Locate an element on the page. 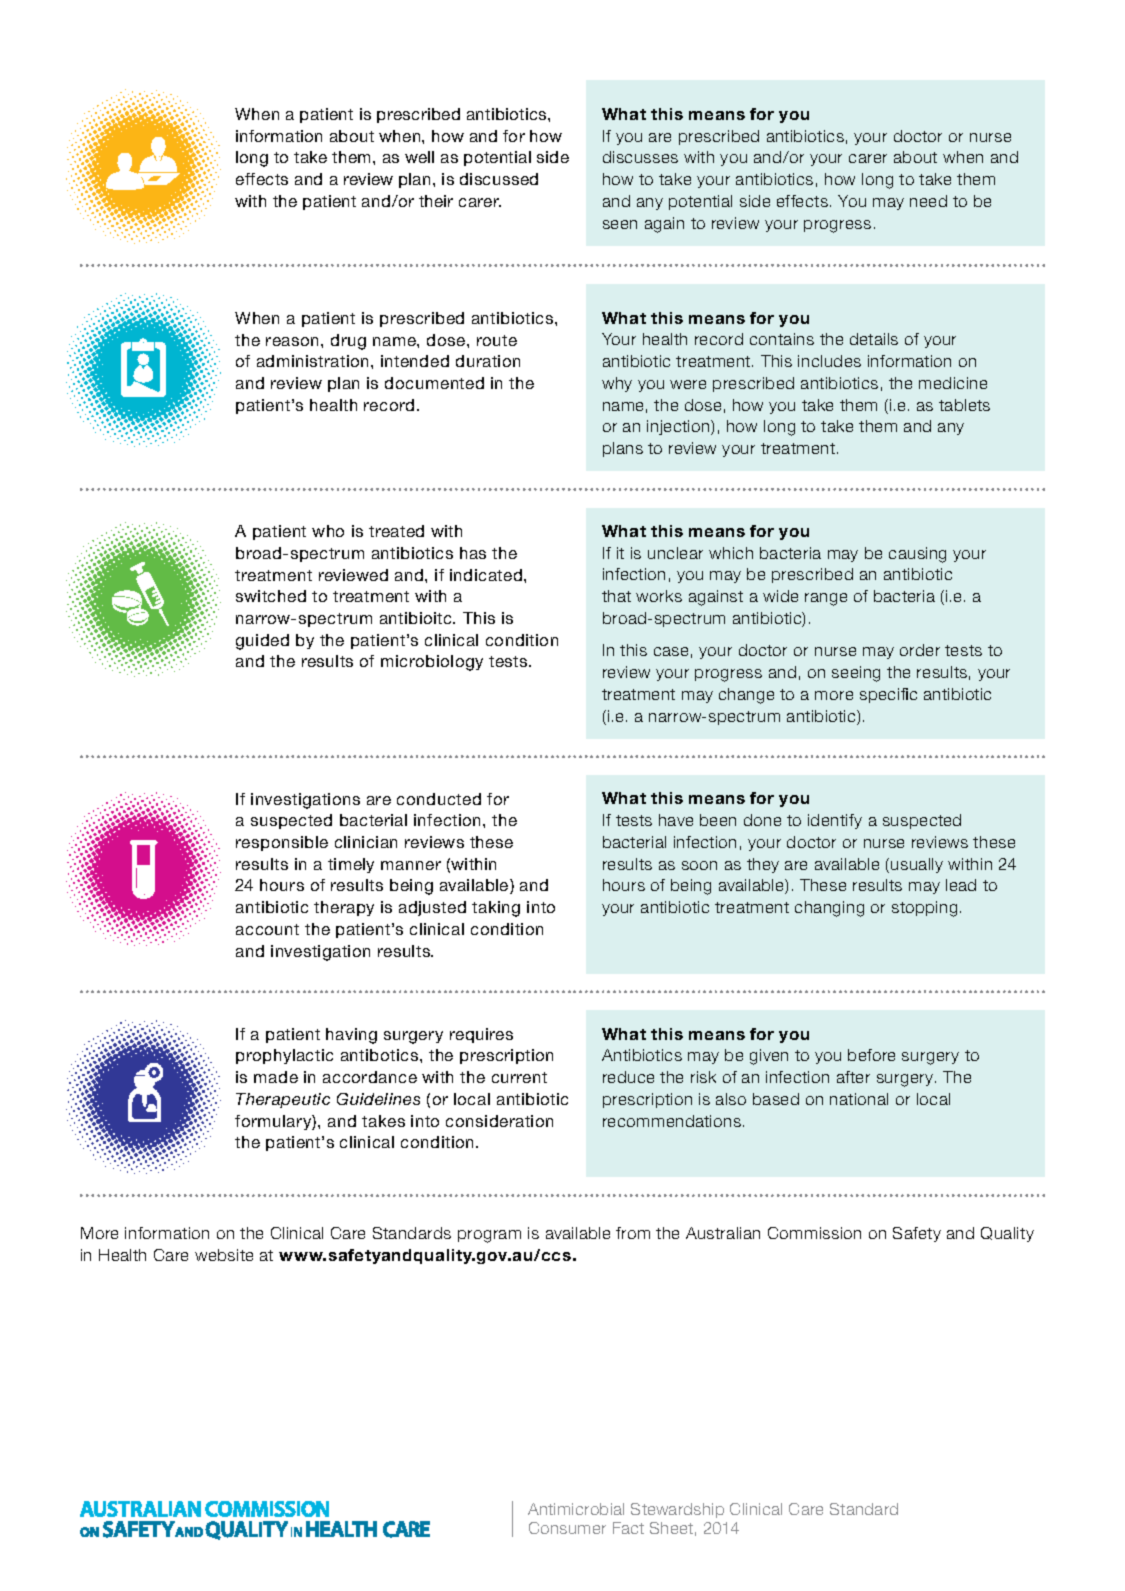  well is located at coordinates (419, 157).
